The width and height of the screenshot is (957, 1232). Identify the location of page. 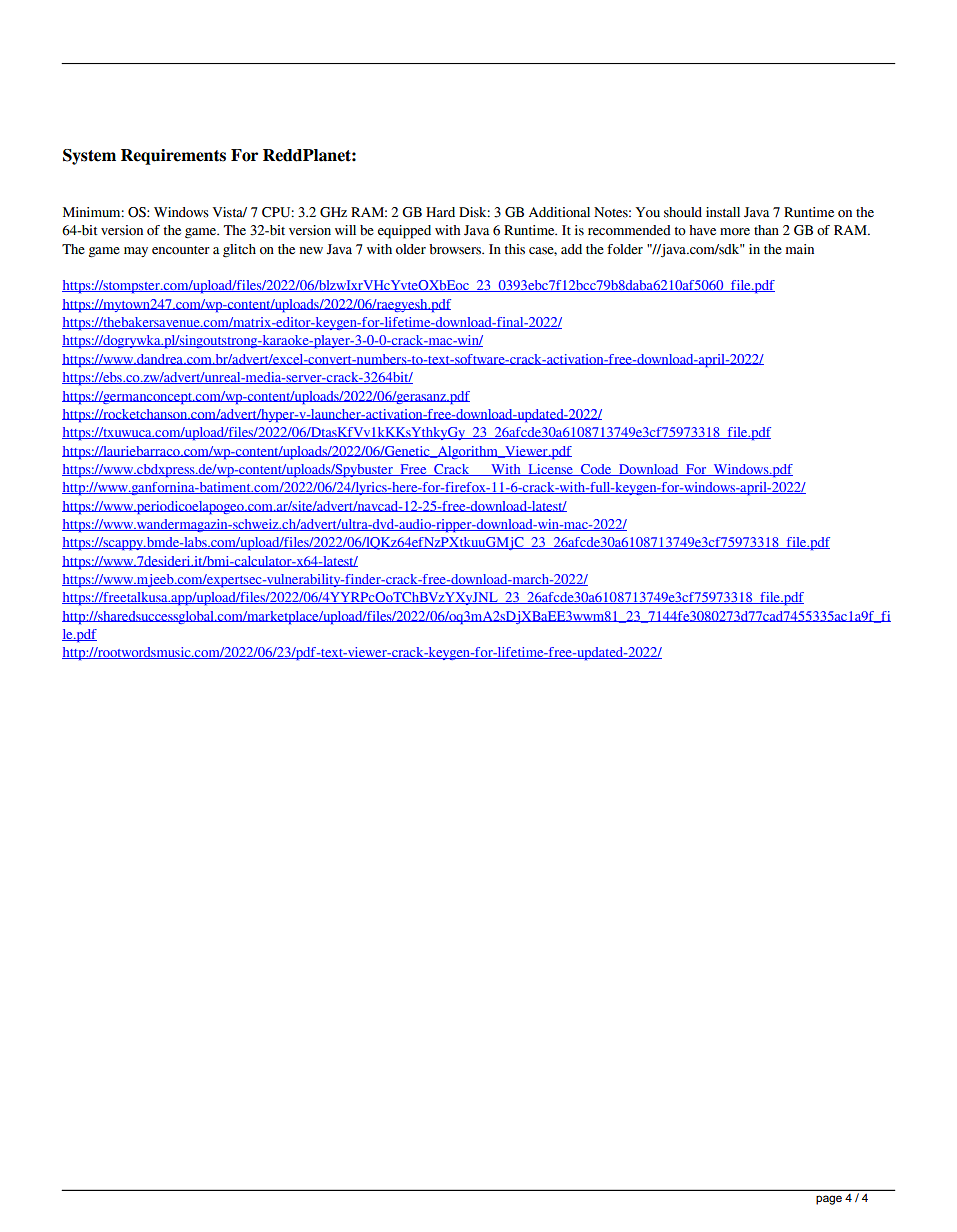
(829, 1200).
